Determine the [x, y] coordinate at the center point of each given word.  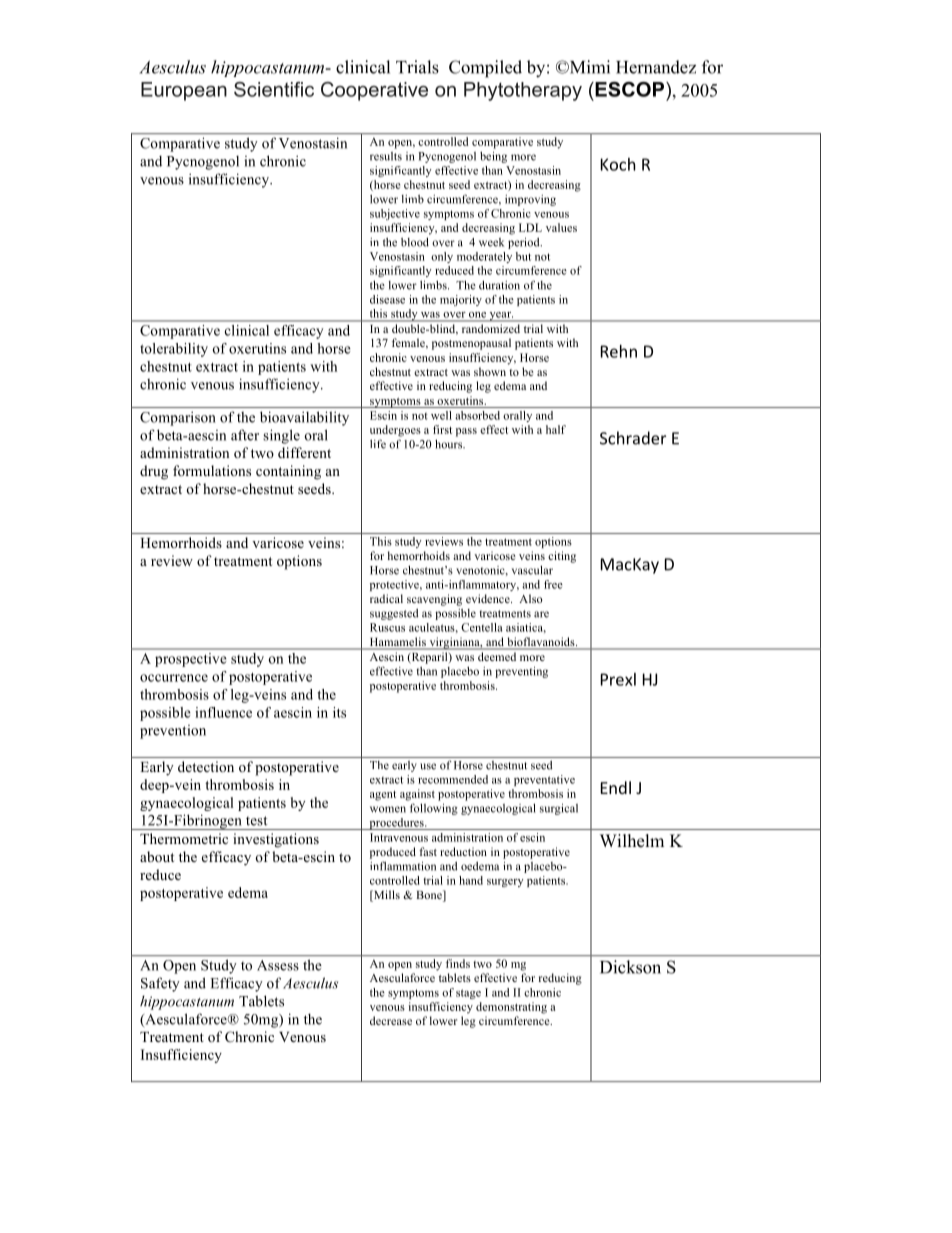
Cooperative [374, 91]
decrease [391, 1020]
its [339, 712]
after [245, 435]
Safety [160, 984]
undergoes [395, 431]
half [556, 429]
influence [223, 712]
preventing [521, 672]
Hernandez [656, 67]
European [184, 91]
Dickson [630, 967]
